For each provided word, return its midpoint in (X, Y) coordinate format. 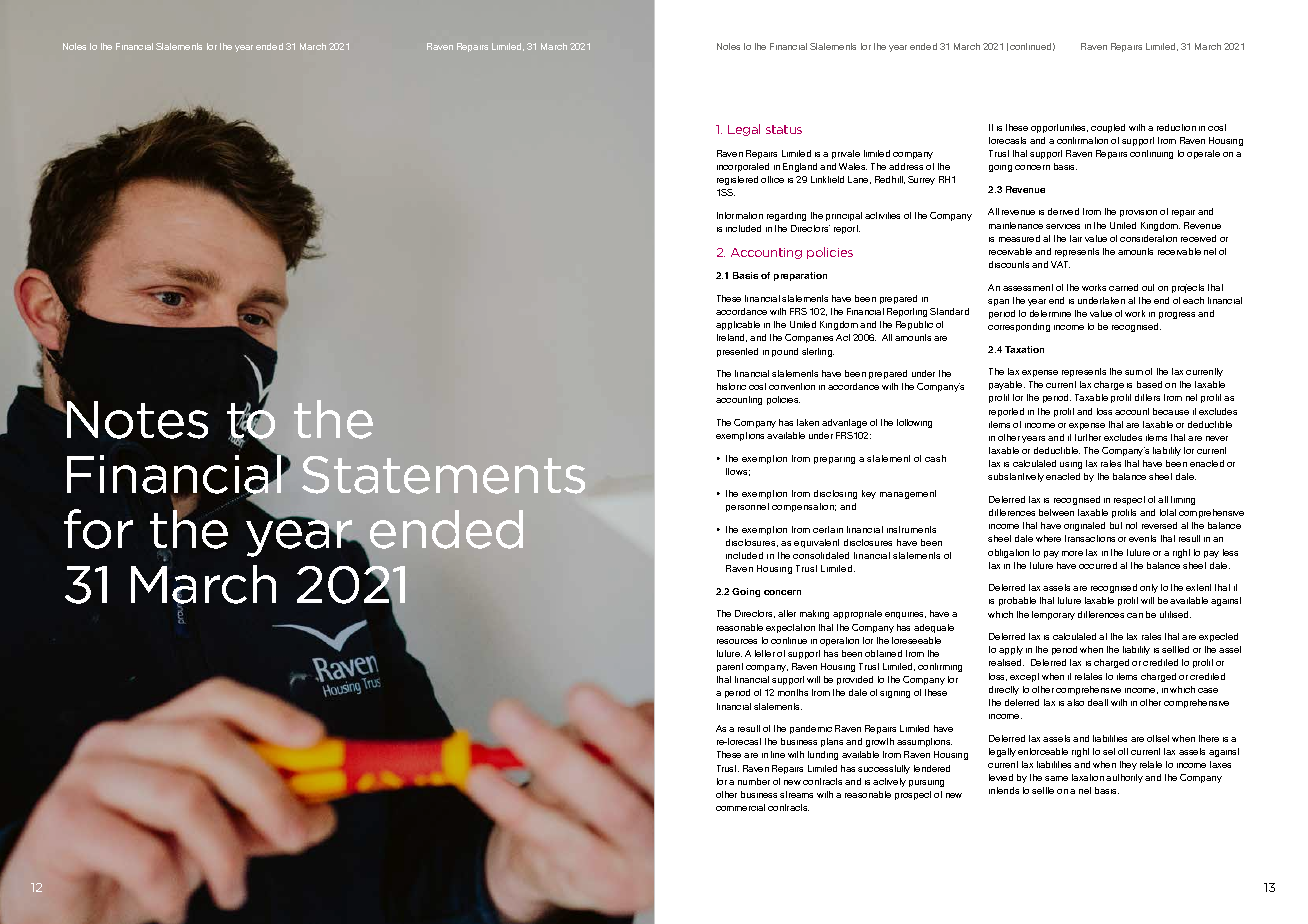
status (784, 129)
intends (1004, 790)
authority (1124, 778)
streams (796, 794)
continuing (1151, 154)
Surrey (921, 180)
